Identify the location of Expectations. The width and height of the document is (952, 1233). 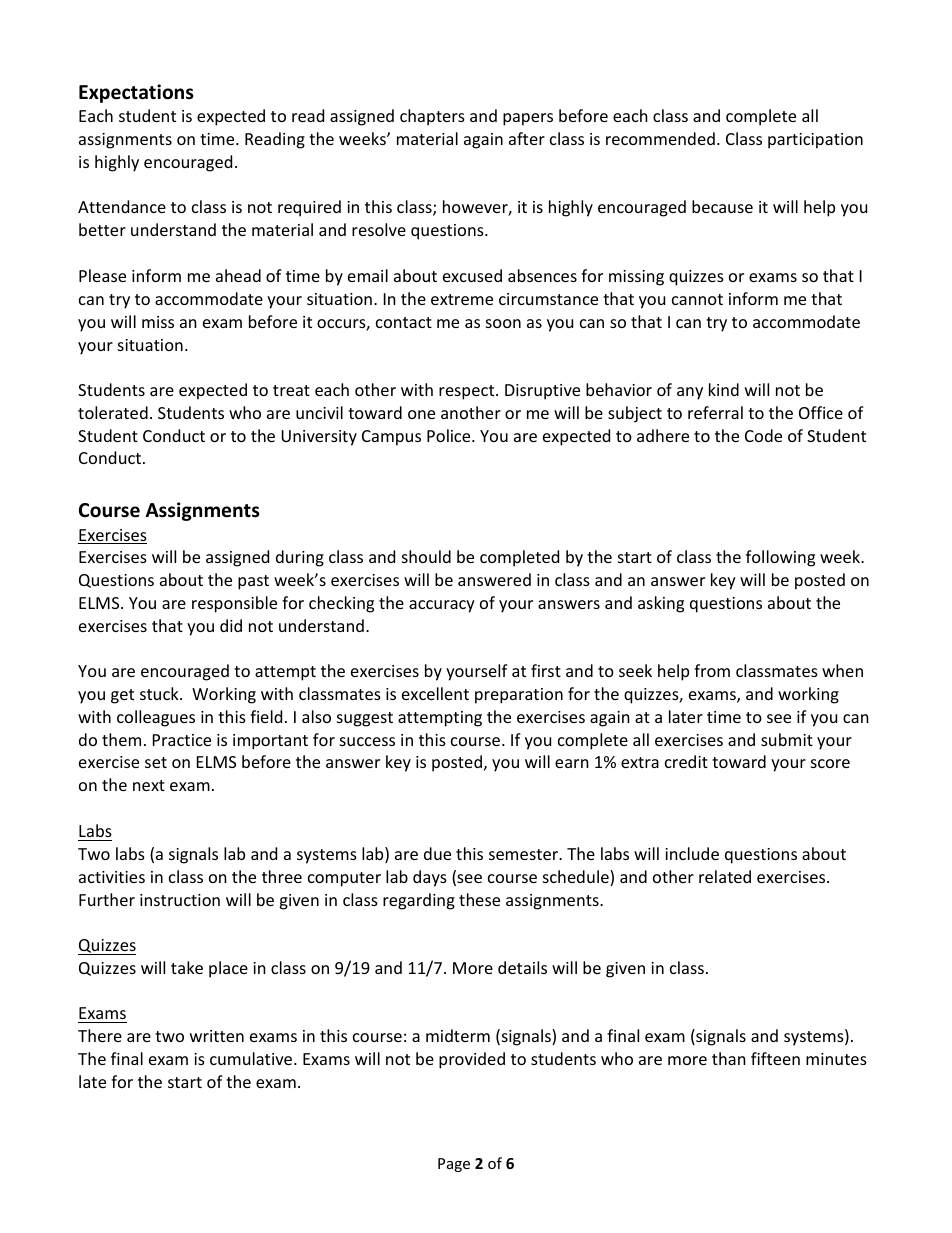
(136, 93).
